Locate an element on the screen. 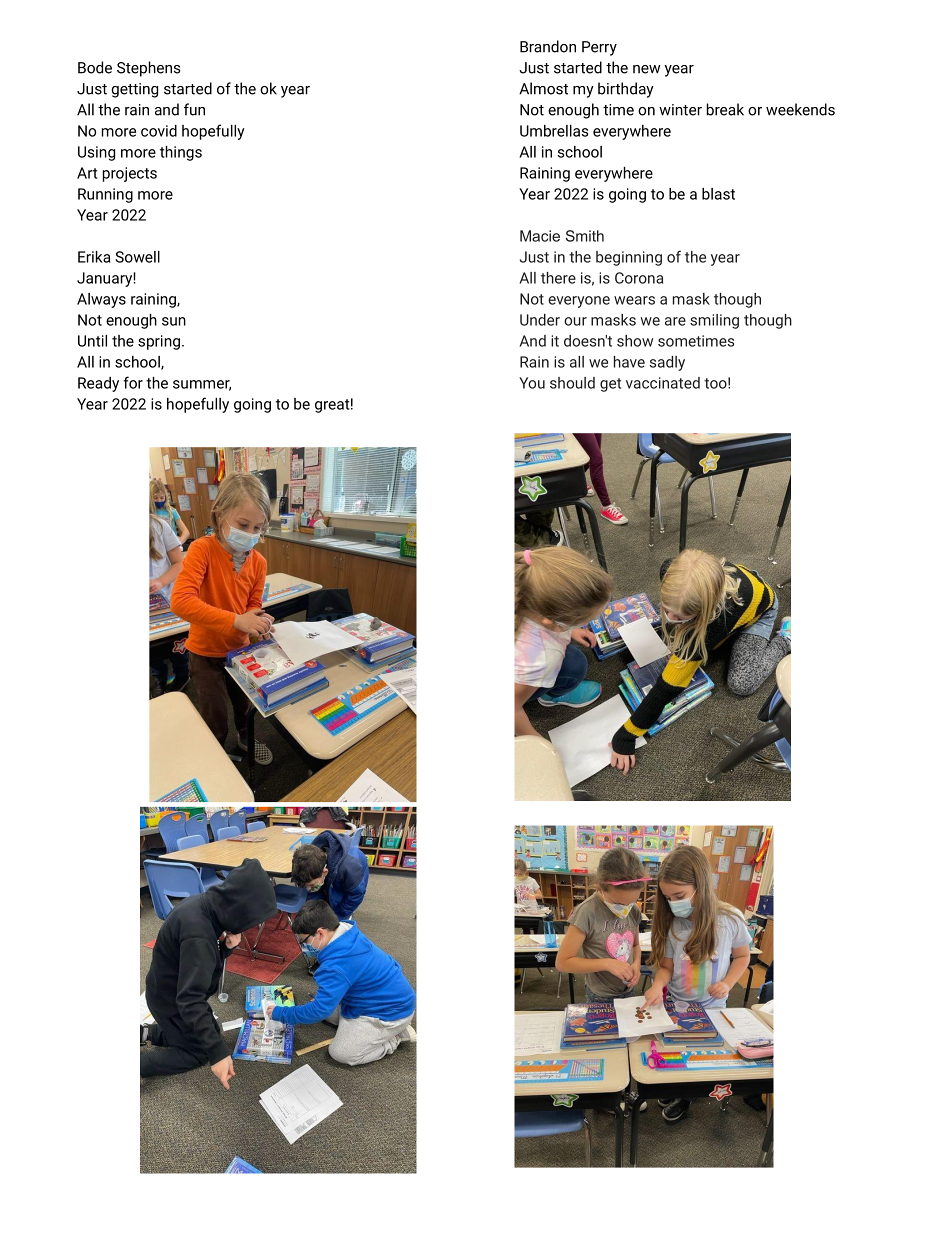  Stephens is located at coordinates (148, 69).
